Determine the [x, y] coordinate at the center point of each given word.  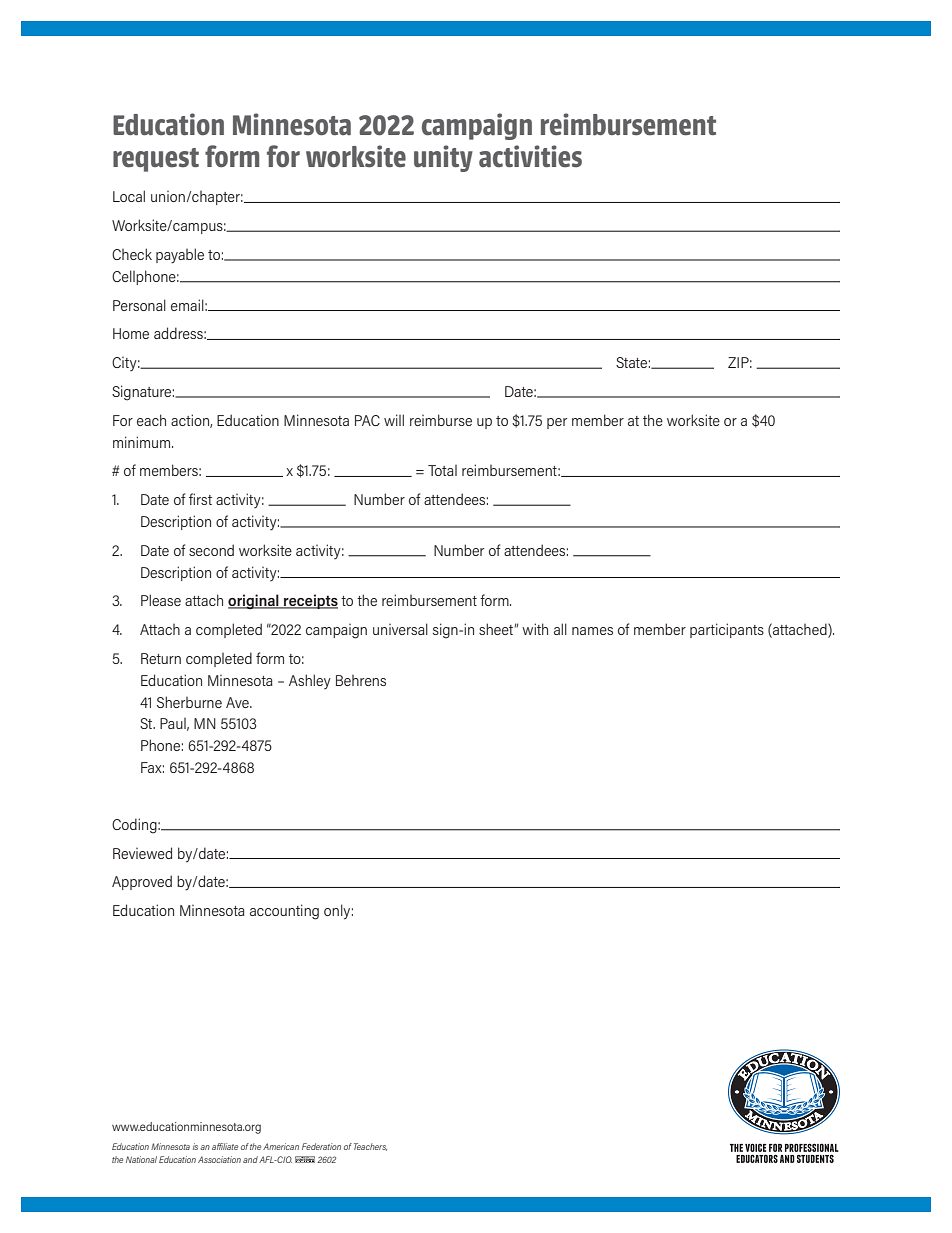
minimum [143, 442]
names [592, 631]
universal [400, 629]
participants [727, 630]
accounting [284, 912]
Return [161, 658]
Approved [142, 882]
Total [442, 470]
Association [219, 1159]
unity [443, 158]
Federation [321, 1146]
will [394, 420]
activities [530, 156]
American [281, 1146]
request [156, 160]
